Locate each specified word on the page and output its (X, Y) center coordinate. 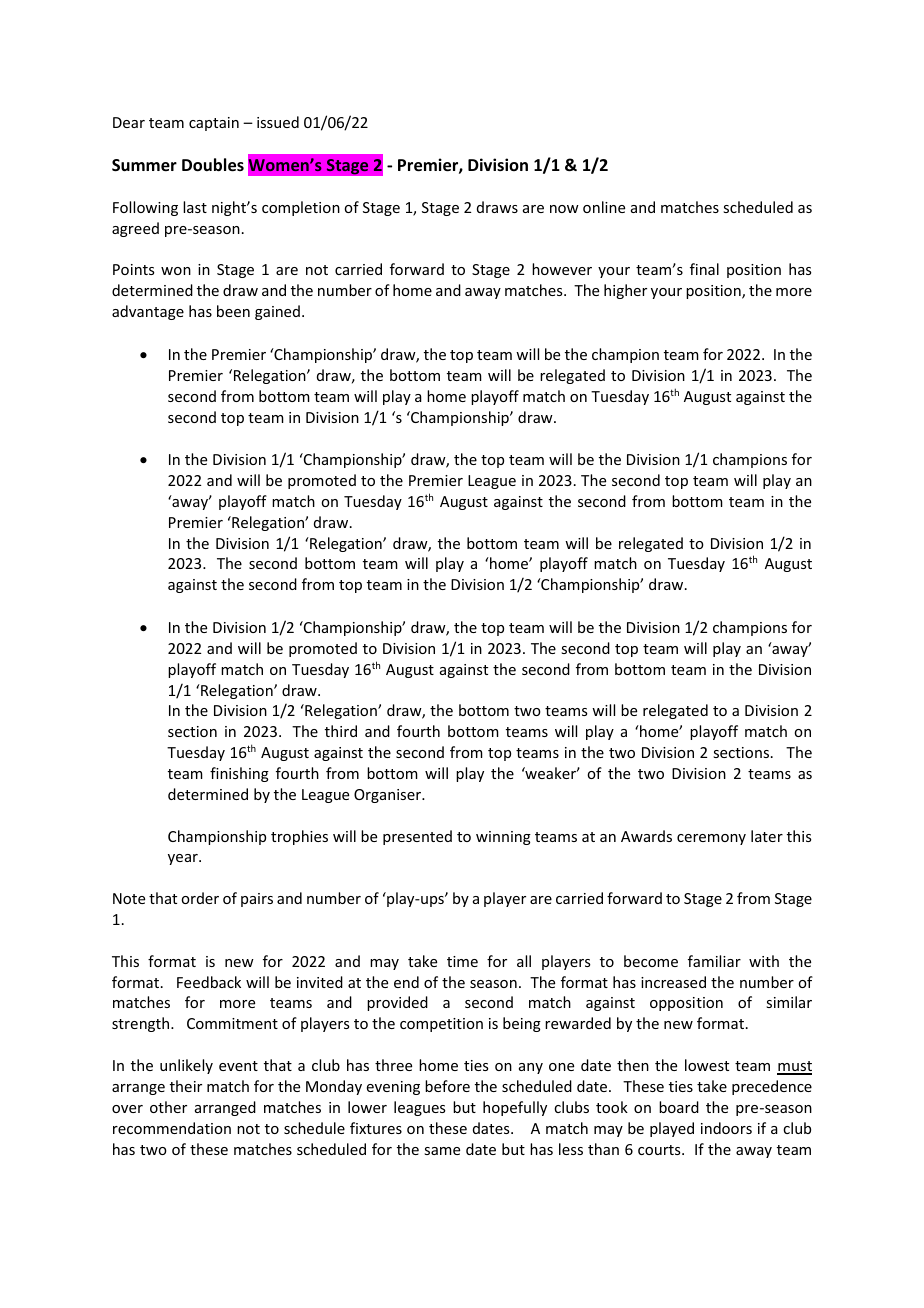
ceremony (711, 839)
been (233, 311)
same (442, 1151)
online (604, 207)
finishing (239, 774)
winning (503, 838)
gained (277, 312)
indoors (726, 1128)
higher (625, 291)
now (564, 209)
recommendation (172, 1128)
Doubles (213, 165)
